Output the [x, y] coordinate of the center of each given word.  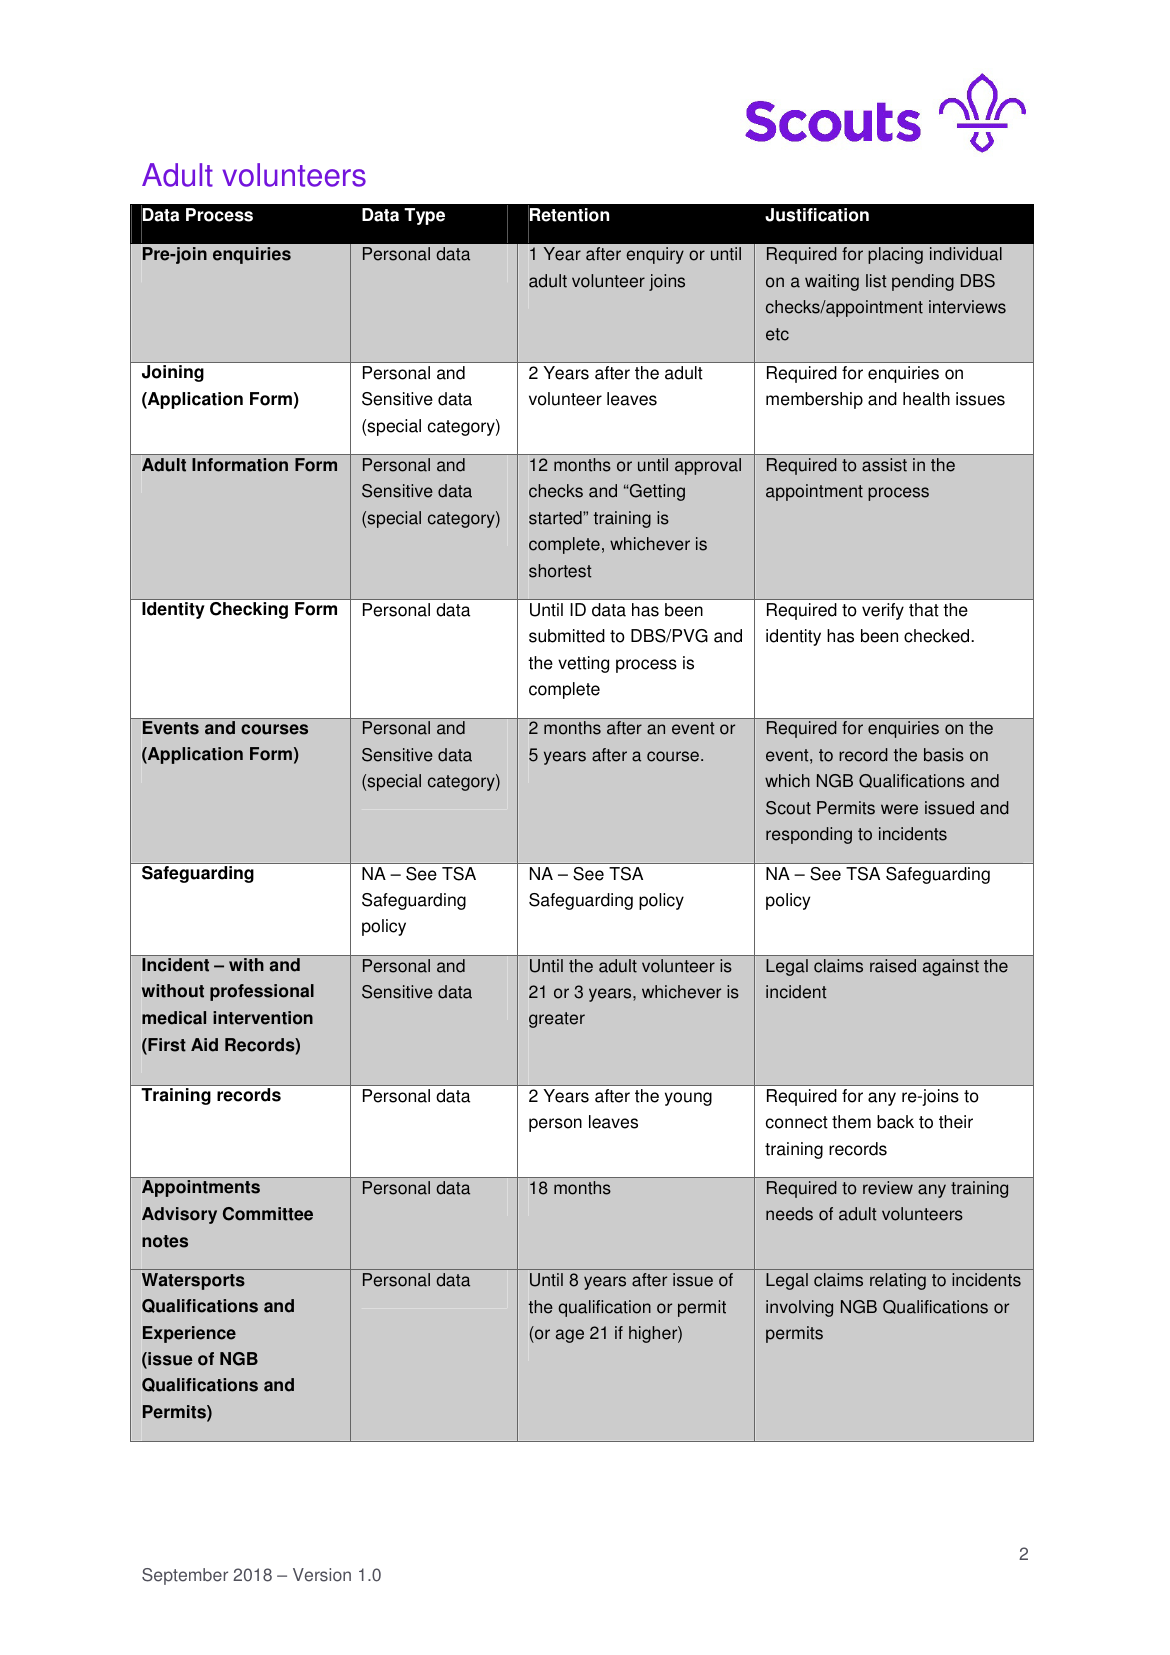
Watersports [193, 1281]
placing [895, 255]
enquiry [655, 255]
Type [424, 216]
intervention [263, 1018]
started [556, 518]
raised [893, 966]
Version [322, 1575]
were [899, 809]
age [570, 1336]
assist [884, 465]
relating [898, 1281]
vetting [583, 664]
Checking [249, 610]
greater [557, 1020]
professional [262, 992]
